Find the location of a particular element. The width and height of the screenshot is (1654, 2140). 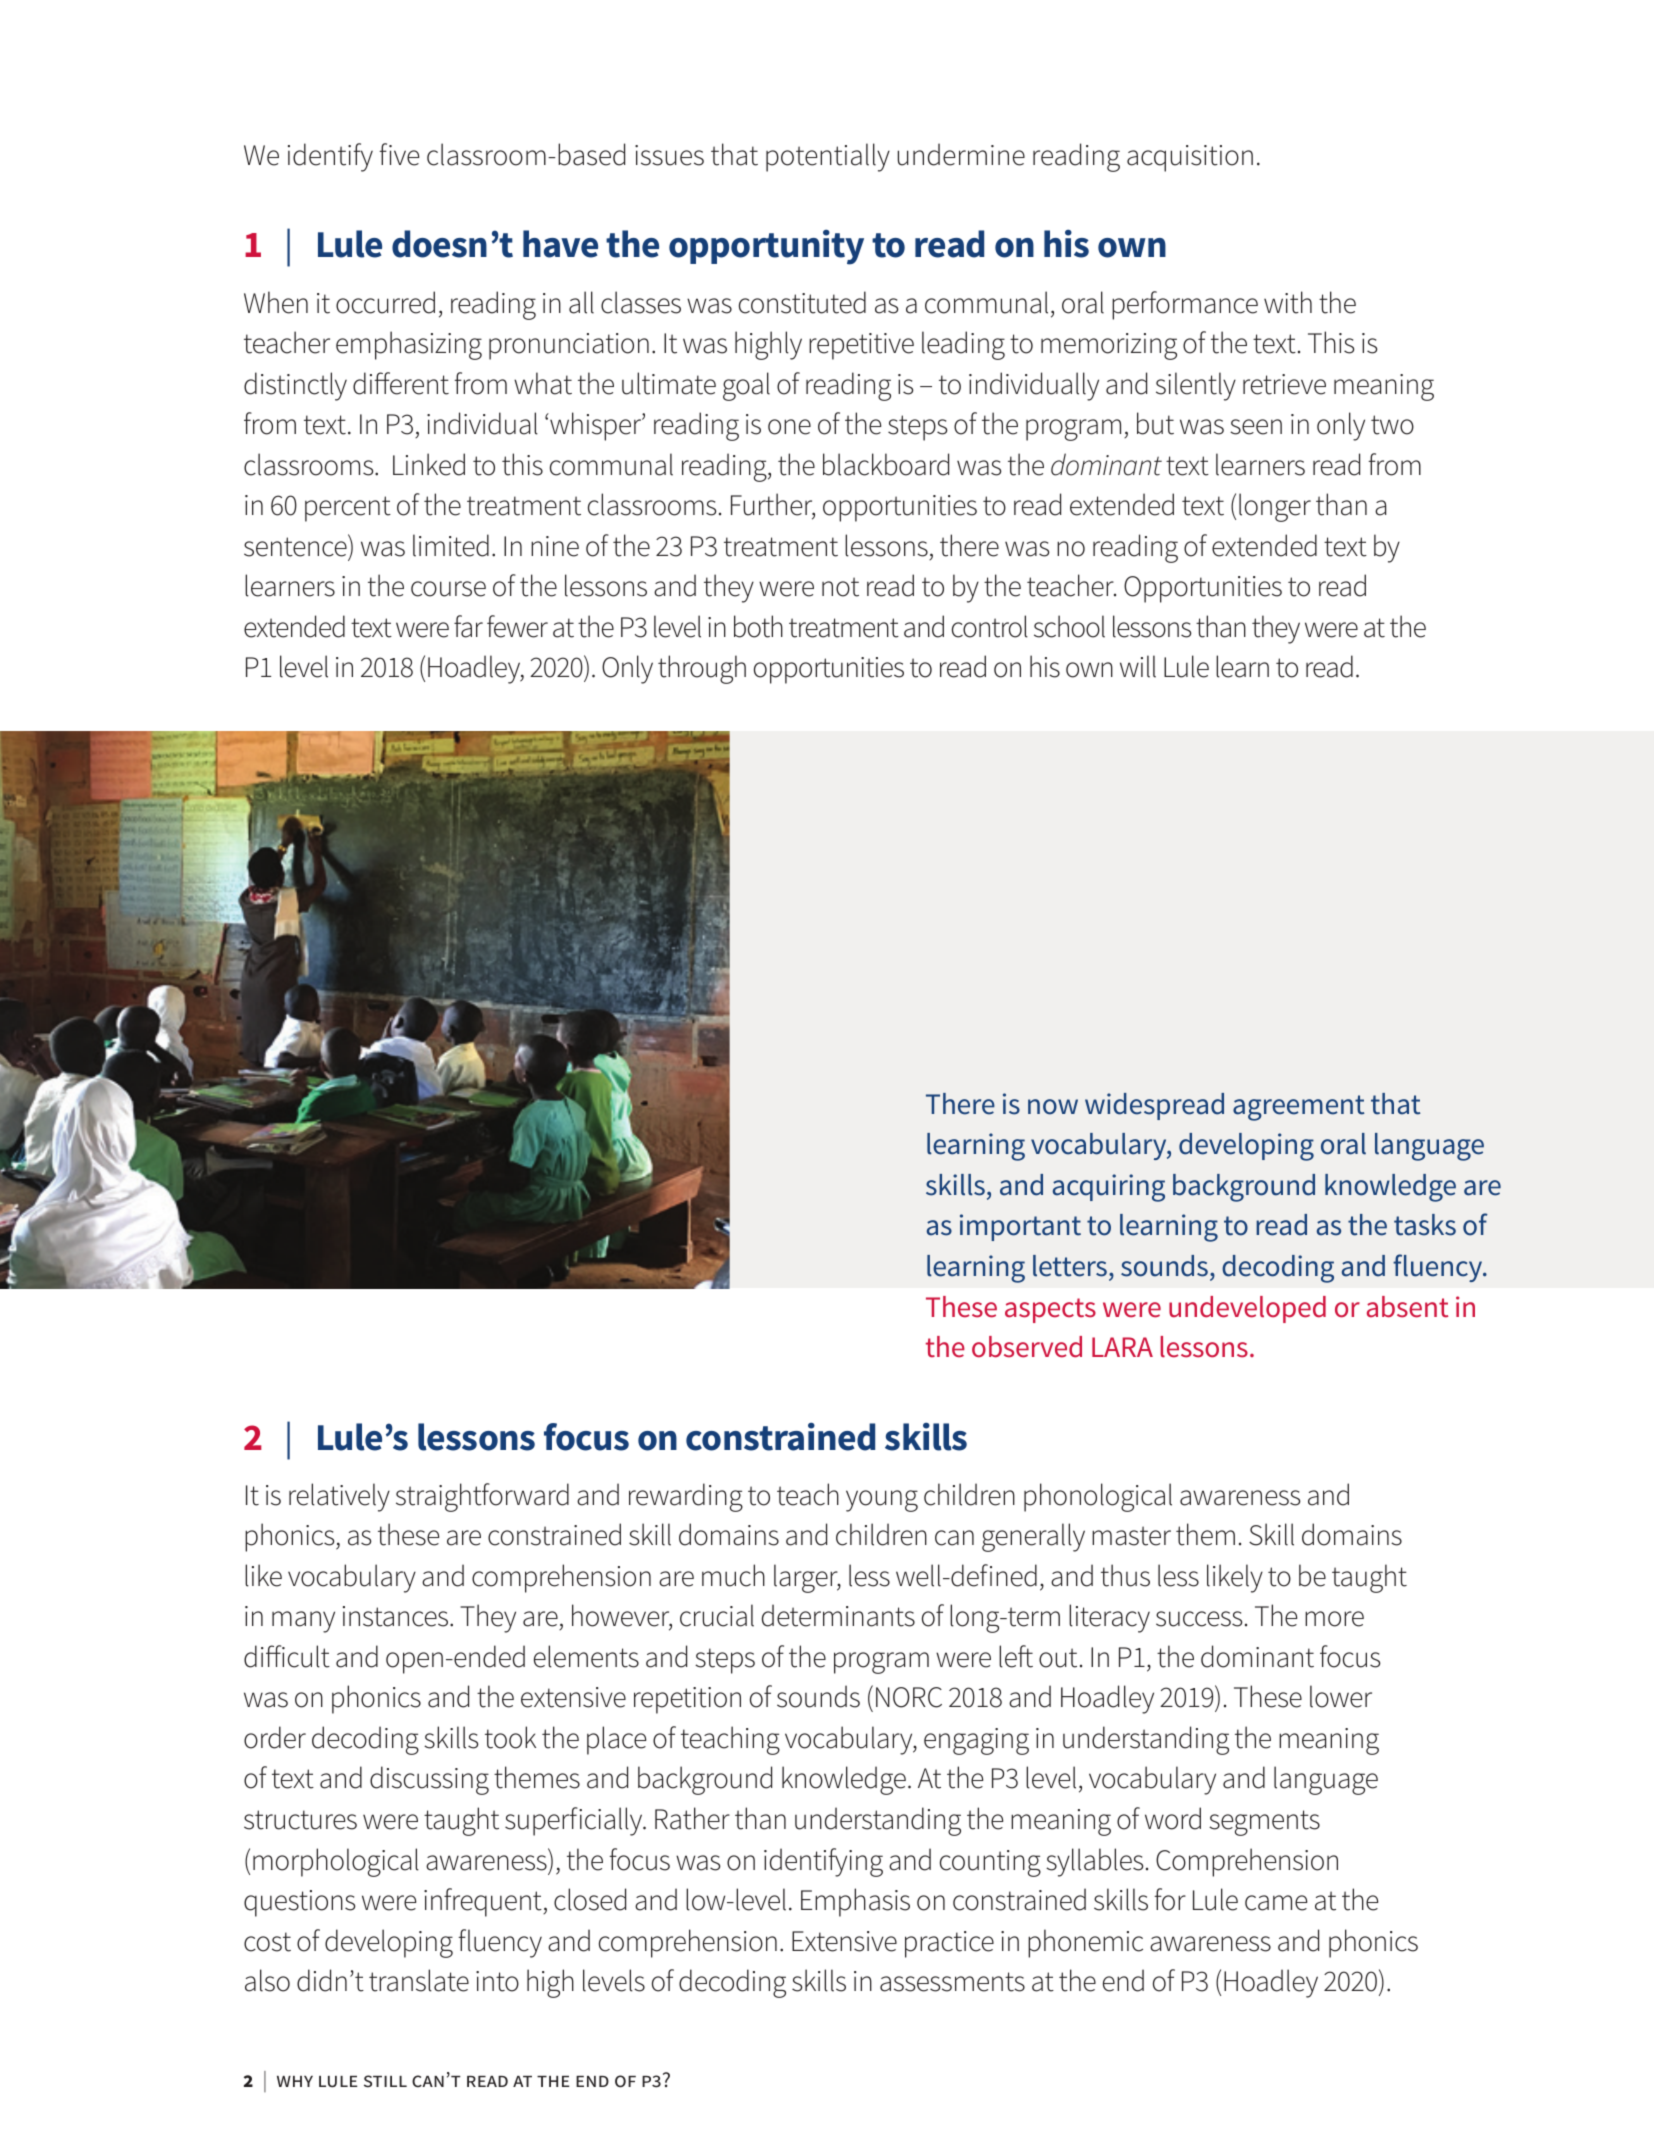

translate is located at coordinates (419, 1980).
